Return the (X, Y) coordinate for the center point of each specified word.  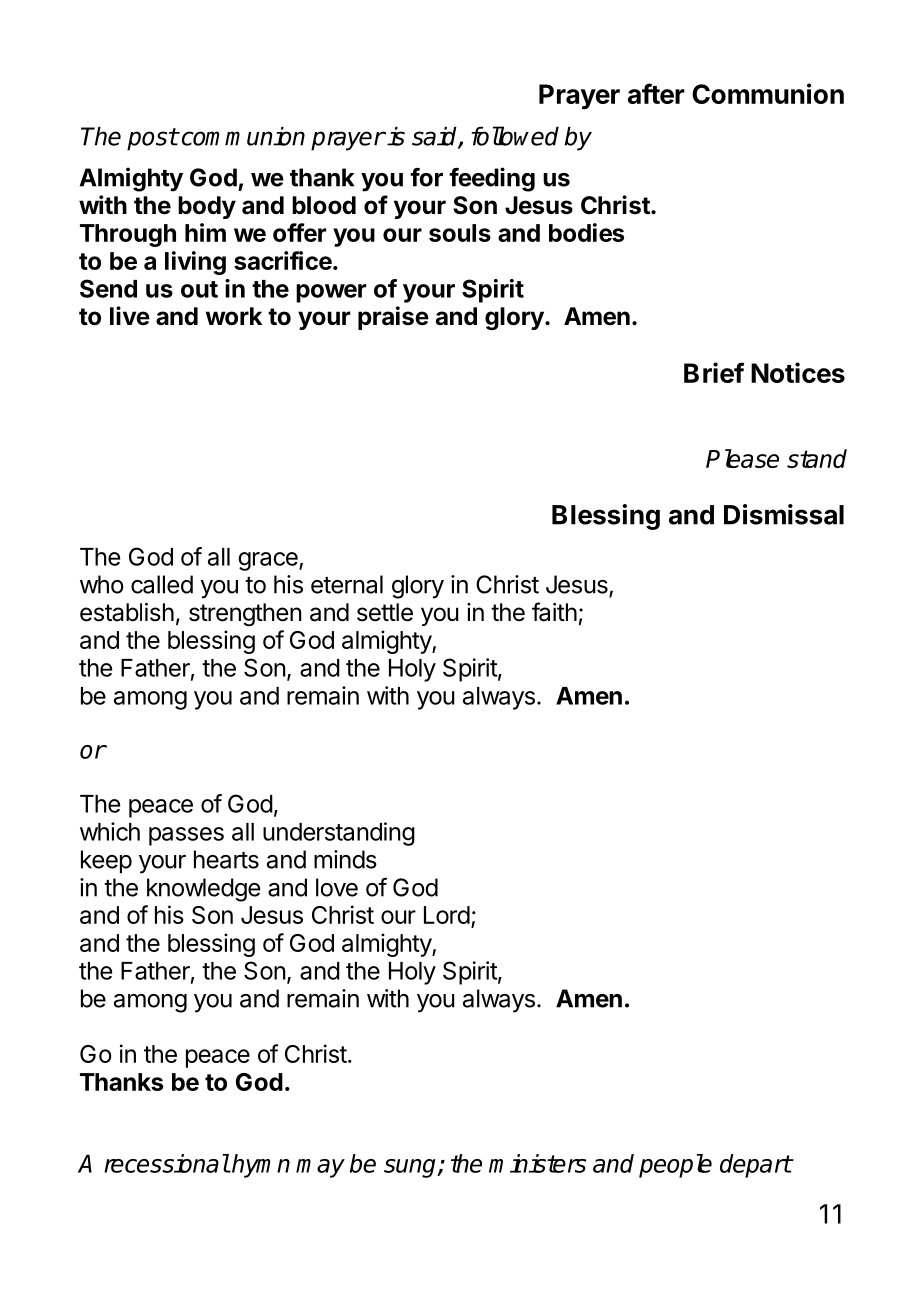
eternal (347, 584)
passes (186, 836)
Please (742, 458)
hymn (260, 1166)
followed (515, 136)
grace (269, 561)
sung (411, 1168)
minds (345, 859)
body (207, 207)
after (656, 93)
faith (554, 612)
